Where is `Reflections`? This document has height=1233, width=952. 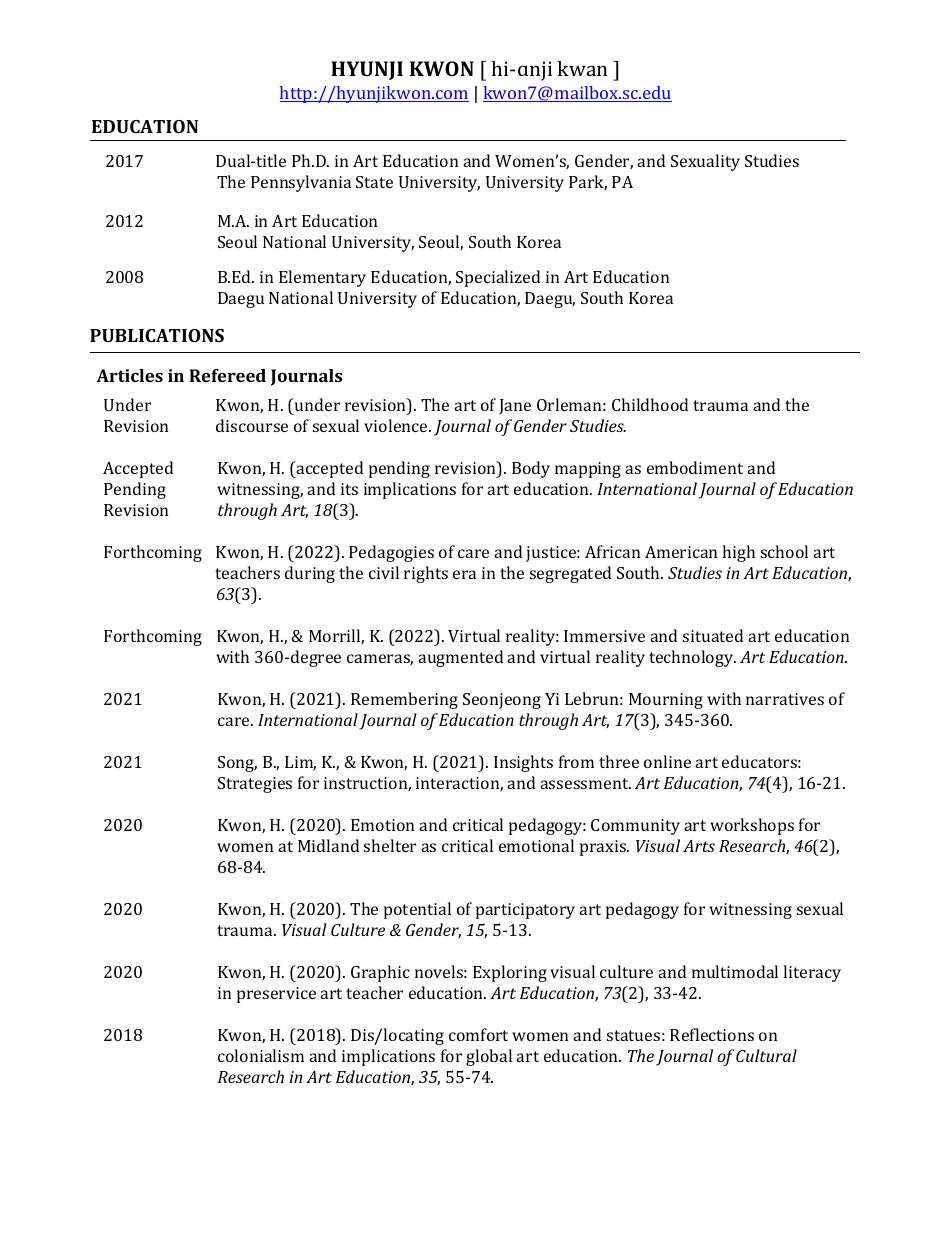 Reflections is located at coordinates (712, 1034).
